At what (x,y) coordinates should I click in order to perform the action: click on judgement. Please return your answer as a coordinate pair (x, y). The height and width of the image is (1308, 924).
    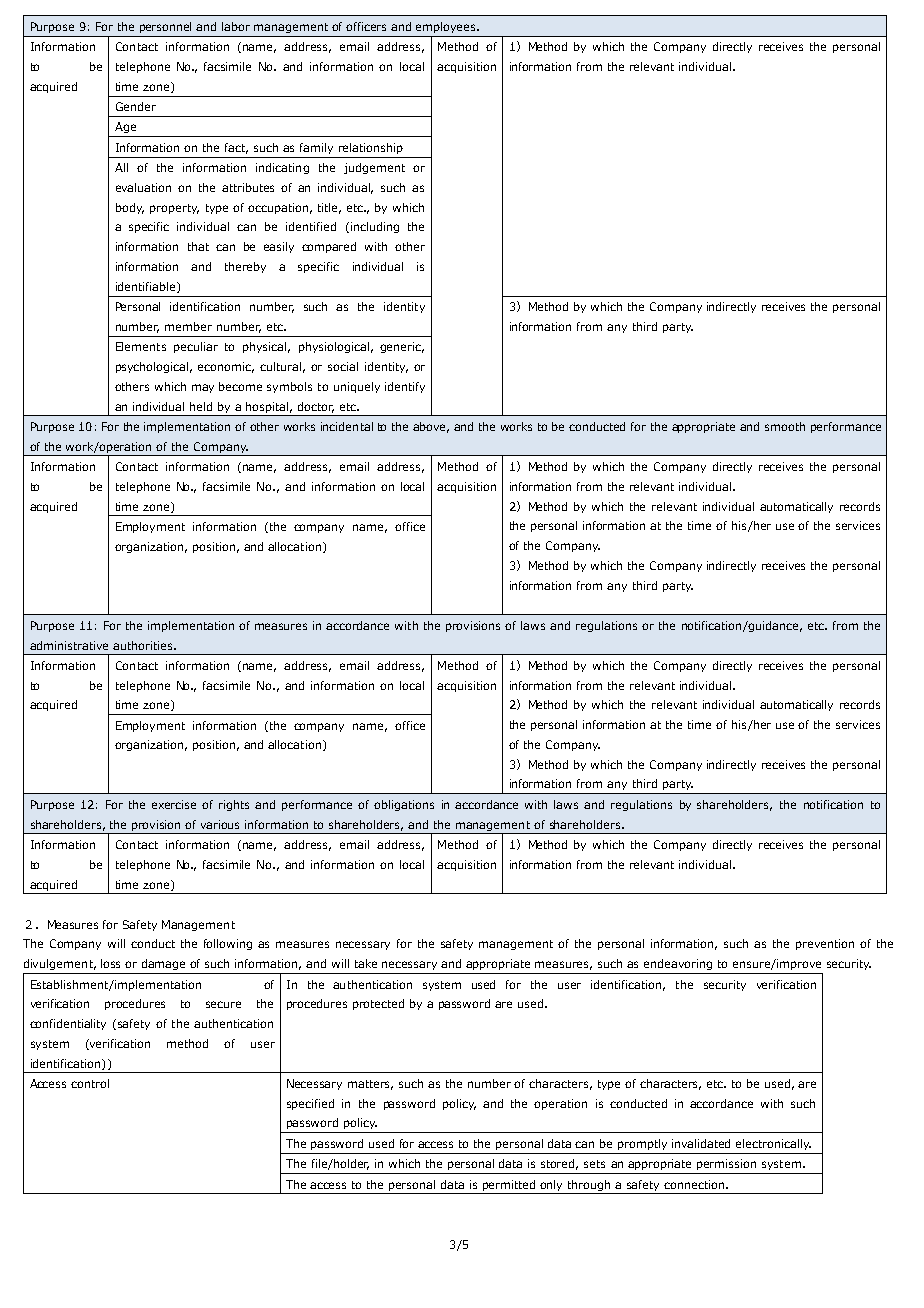
    Looking at the image, I should click on (374, 168).
